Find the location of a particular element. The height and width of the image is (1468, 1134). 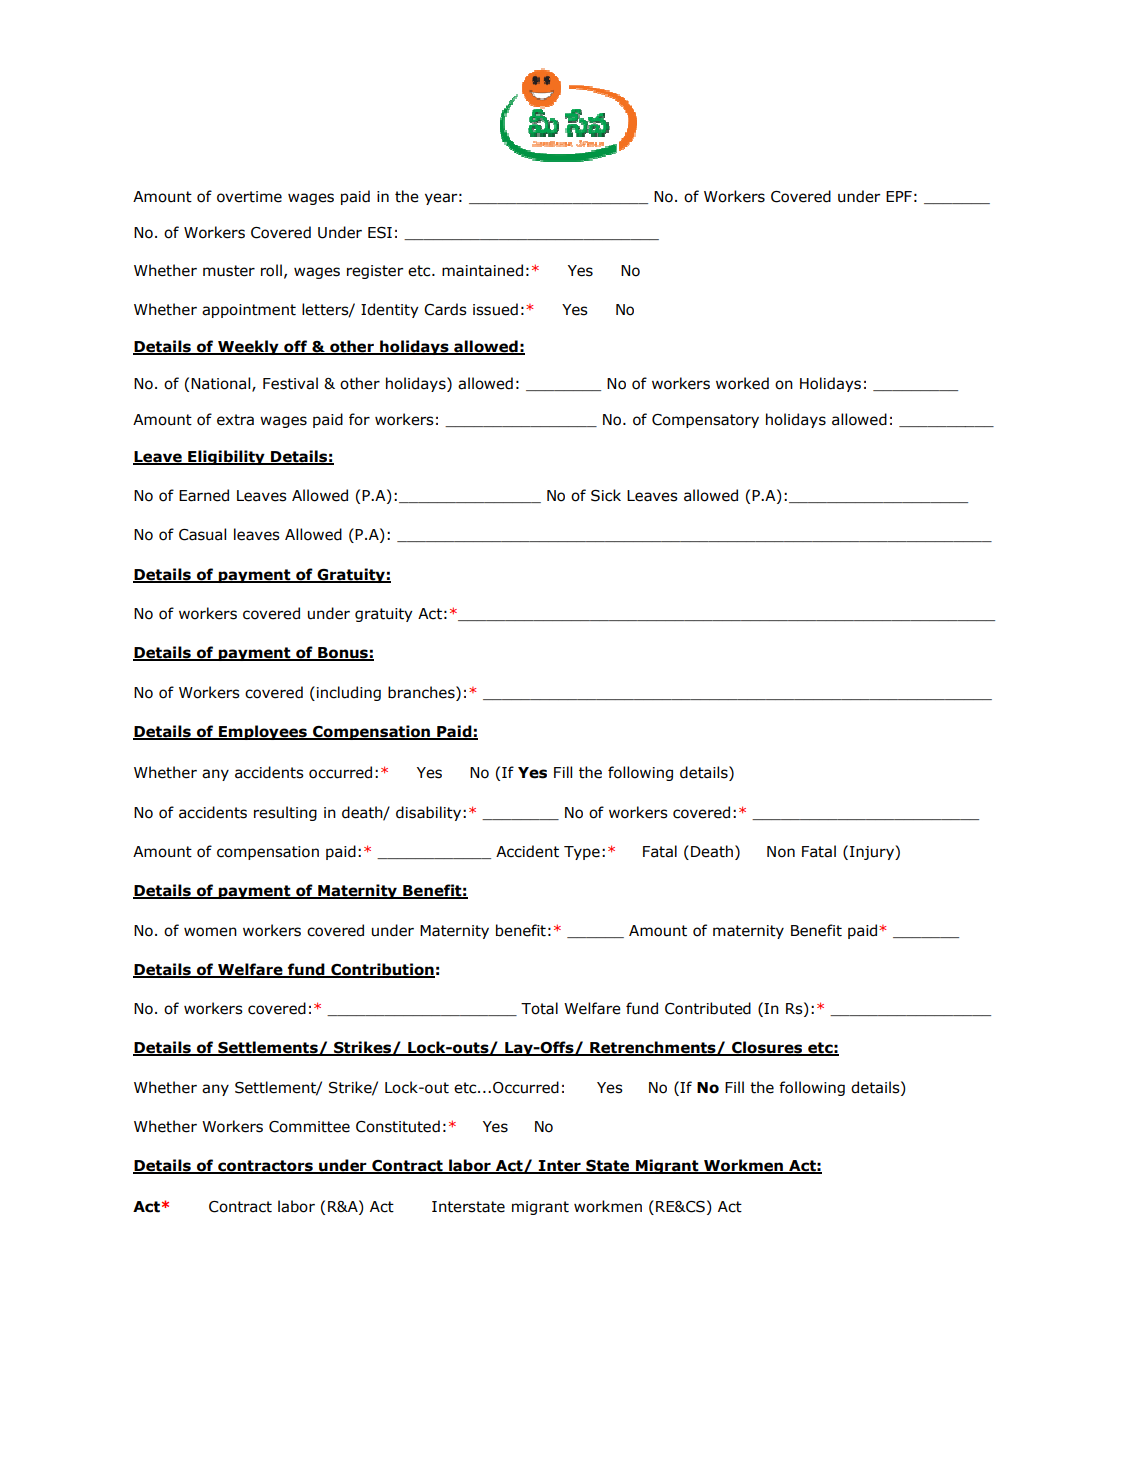

maintained is located at coordinates (482, 270).
